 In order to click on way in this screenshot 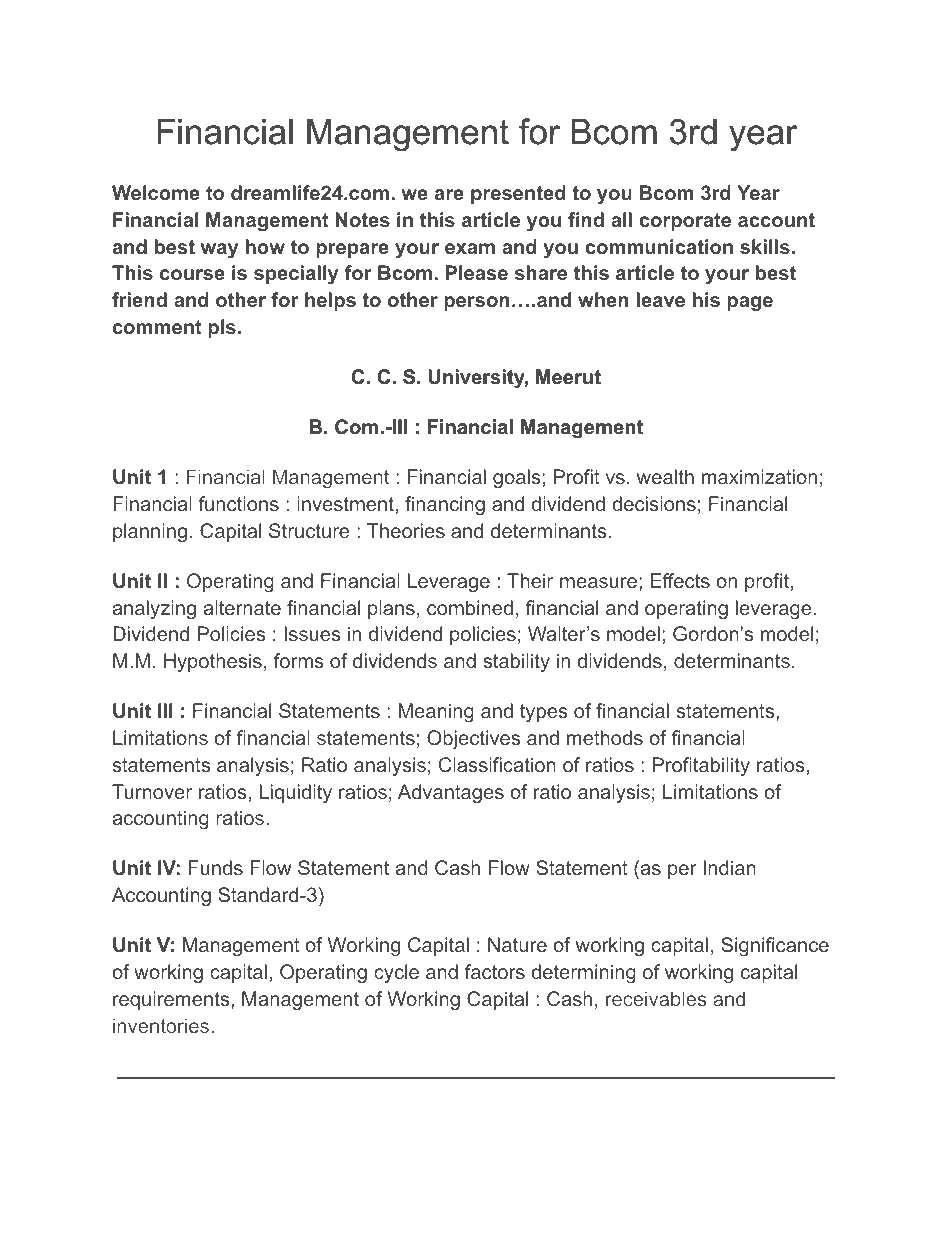, I will do `click(219, 250)`.
